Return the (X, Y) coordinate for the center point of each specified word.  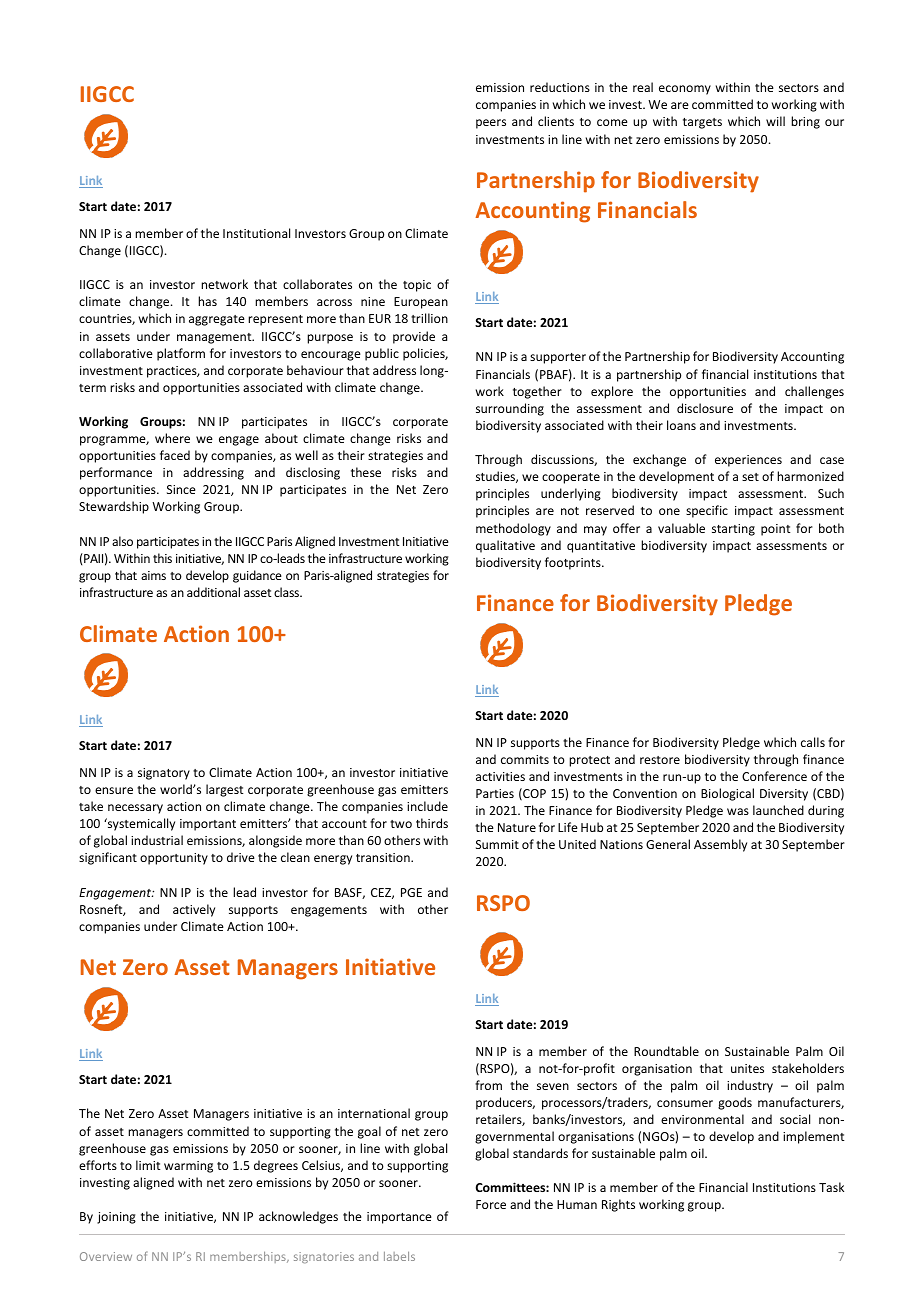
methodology (513, 529)
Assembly (720, 845)
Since (181, 489)
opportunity (174, 859)
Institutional (256, 233)
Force (491, 1204)
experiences (748, 461)
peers (491, 124)
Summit (497, 844)
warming (188, 1167)
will (775, 121)
